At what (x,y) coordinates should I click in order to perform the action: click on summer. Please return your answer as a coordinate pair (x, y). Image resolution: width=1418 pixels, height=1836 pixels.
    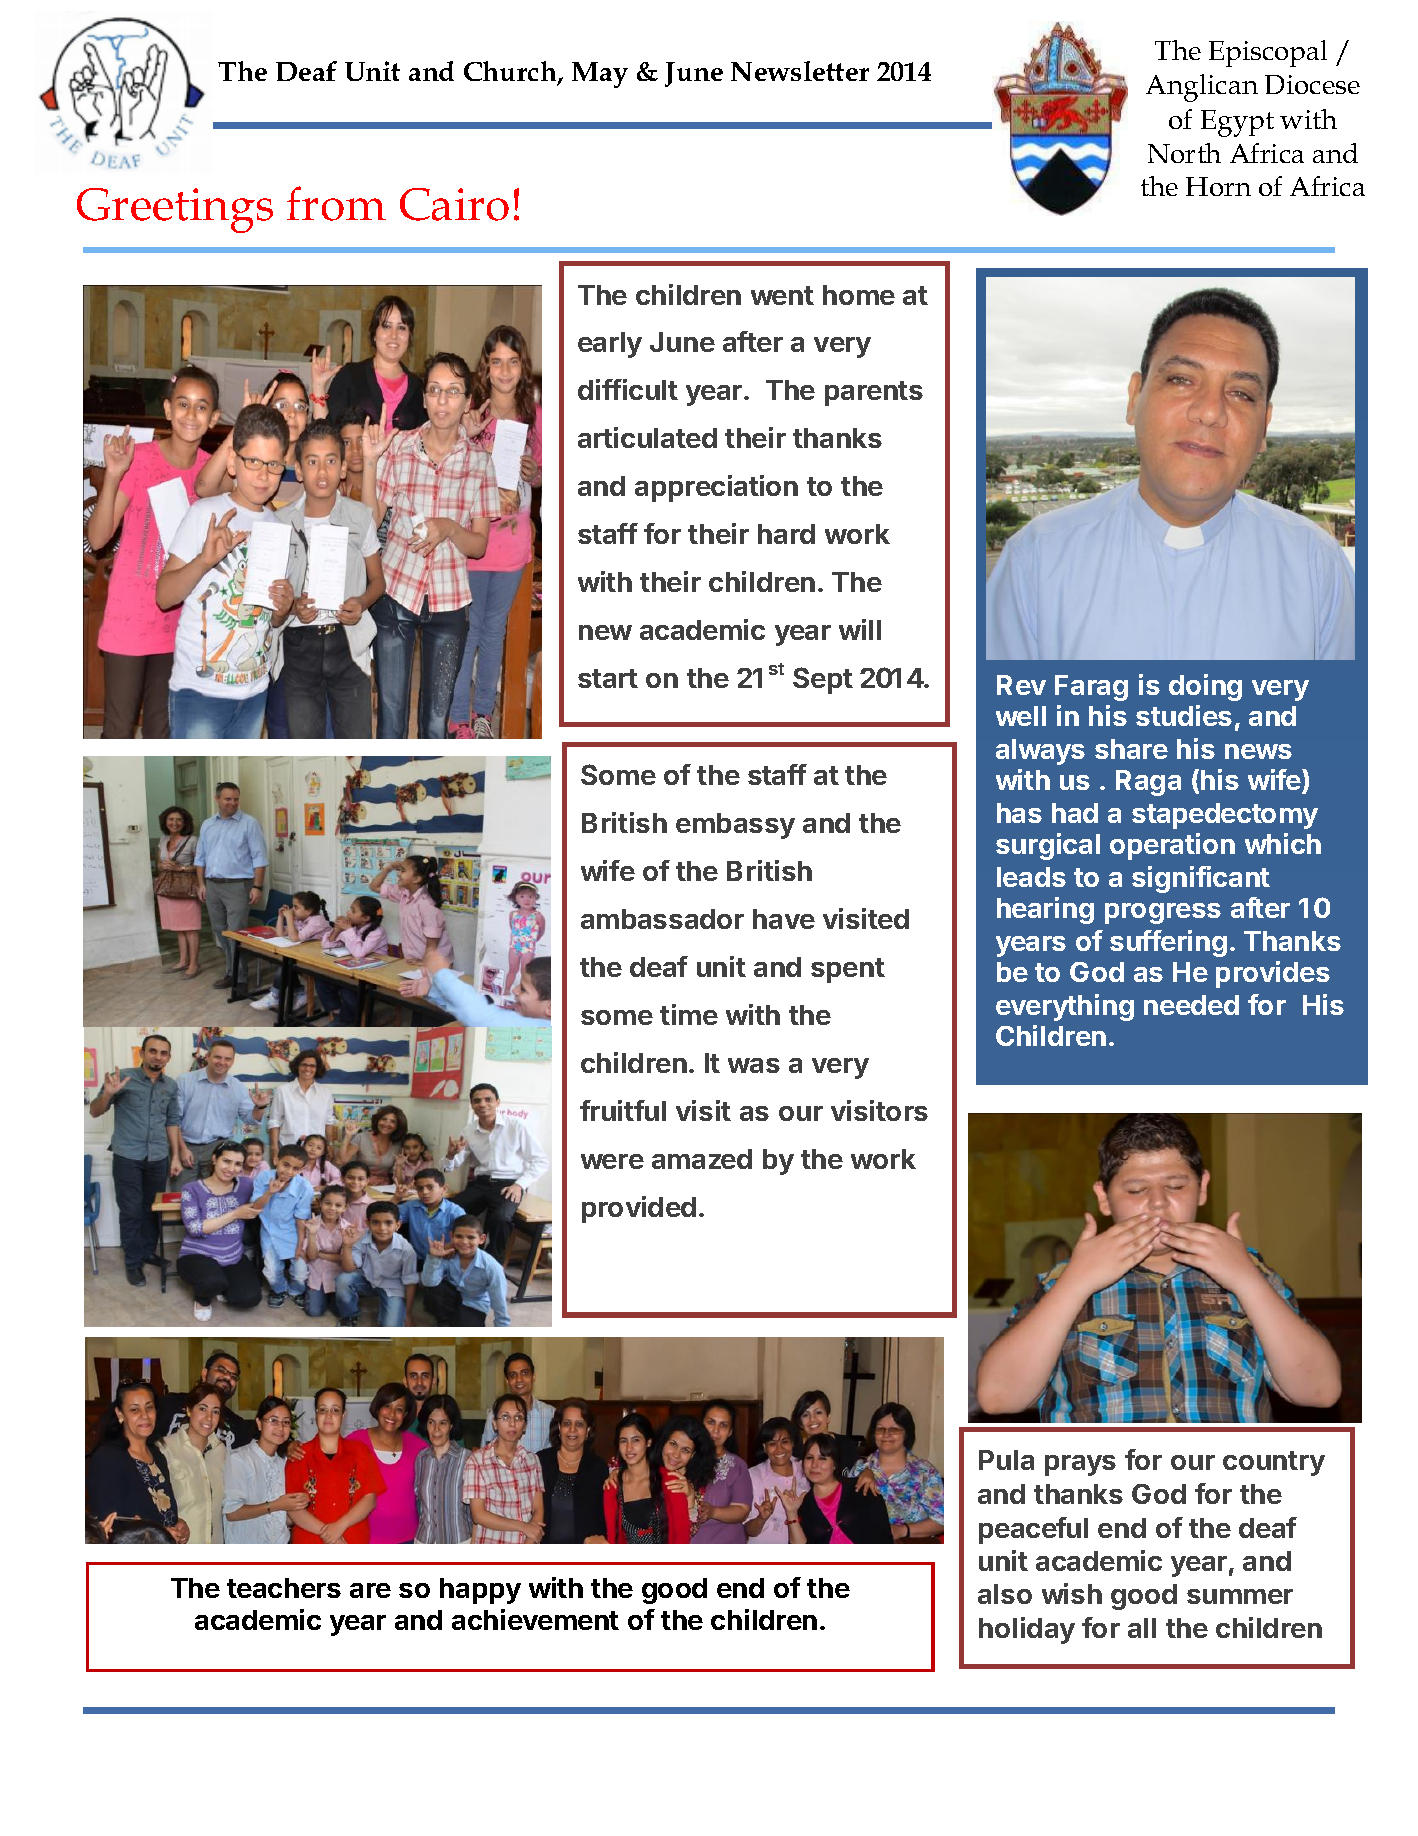
    Looking at the image, I should click on (1240, 1596).
